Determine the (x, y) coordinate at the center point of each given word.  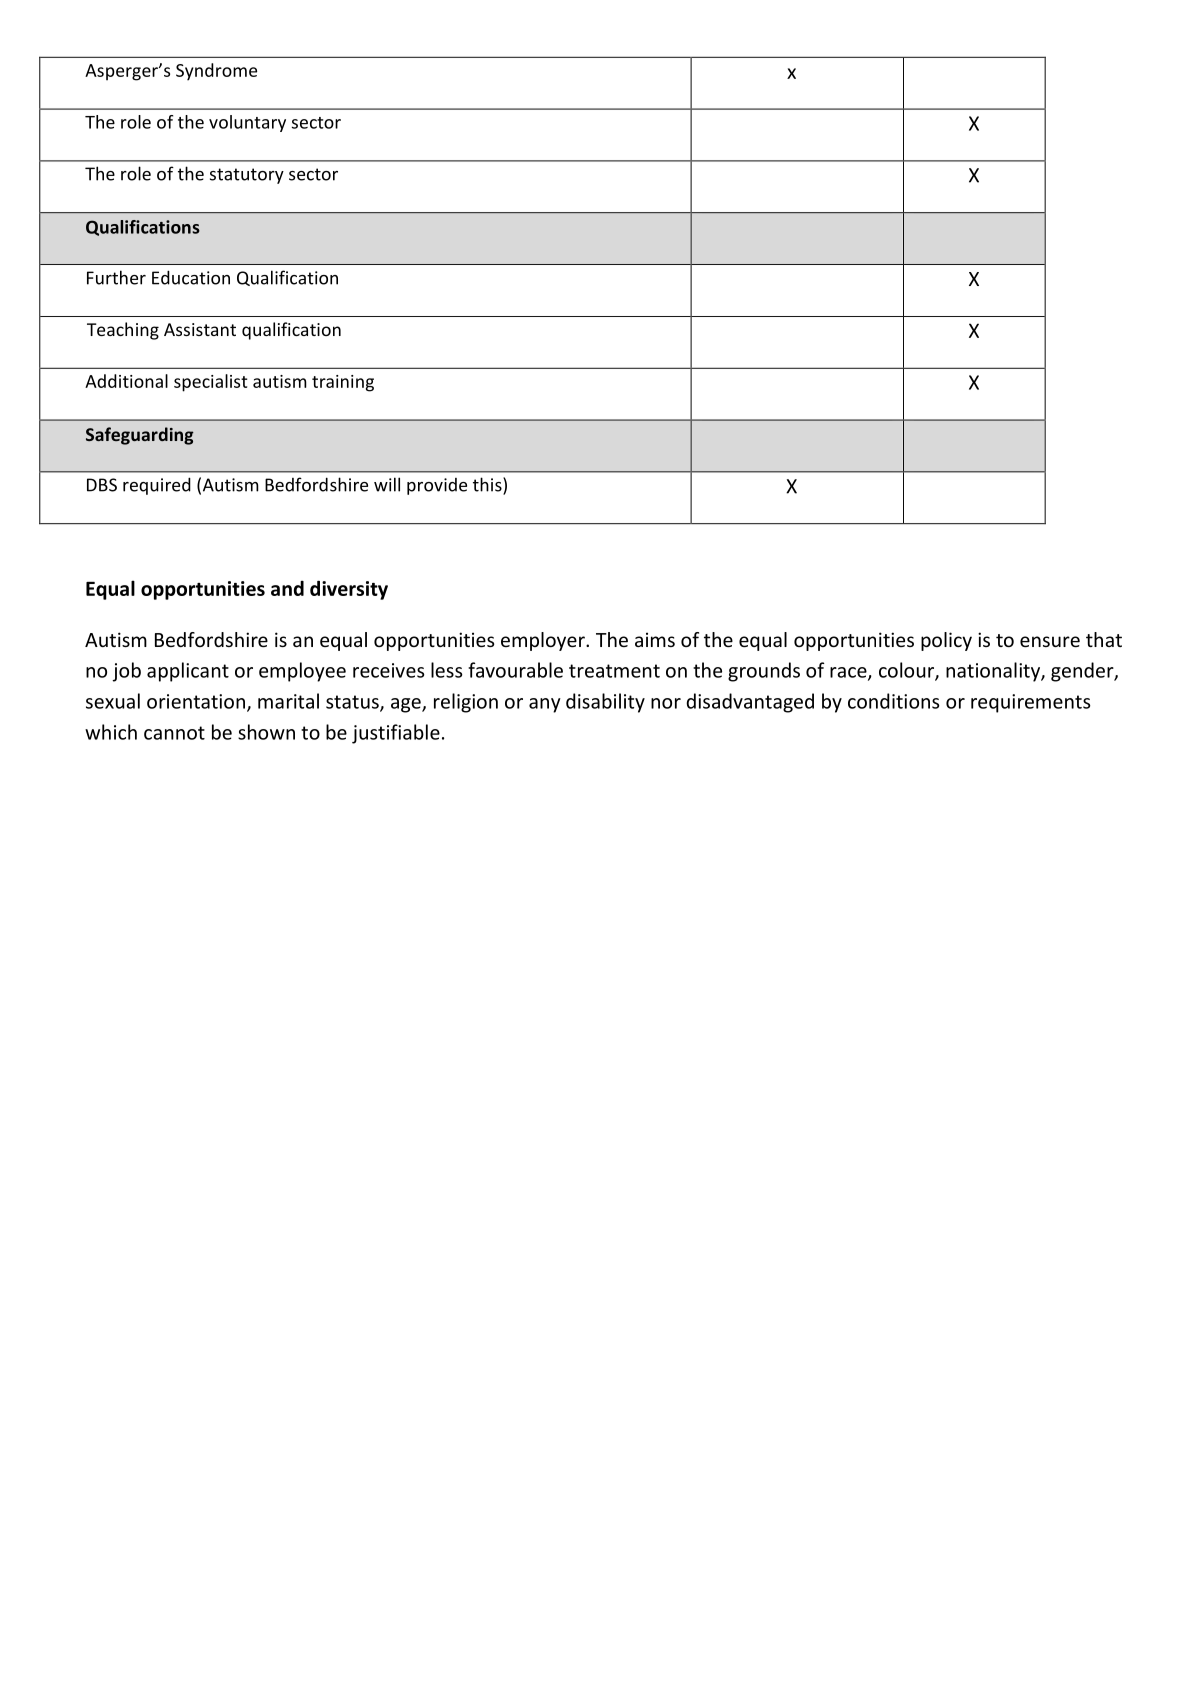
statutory (247, 176)
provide (437, 486)
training (343, 383)
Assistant (200, 329)
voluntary (247, 123)
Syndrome (216, 72)
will (387, 484)
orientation (197, 702)
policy (946, 641)
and (287, 588)
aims (655, 639)
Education (191, 277)
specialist (210, 383)
